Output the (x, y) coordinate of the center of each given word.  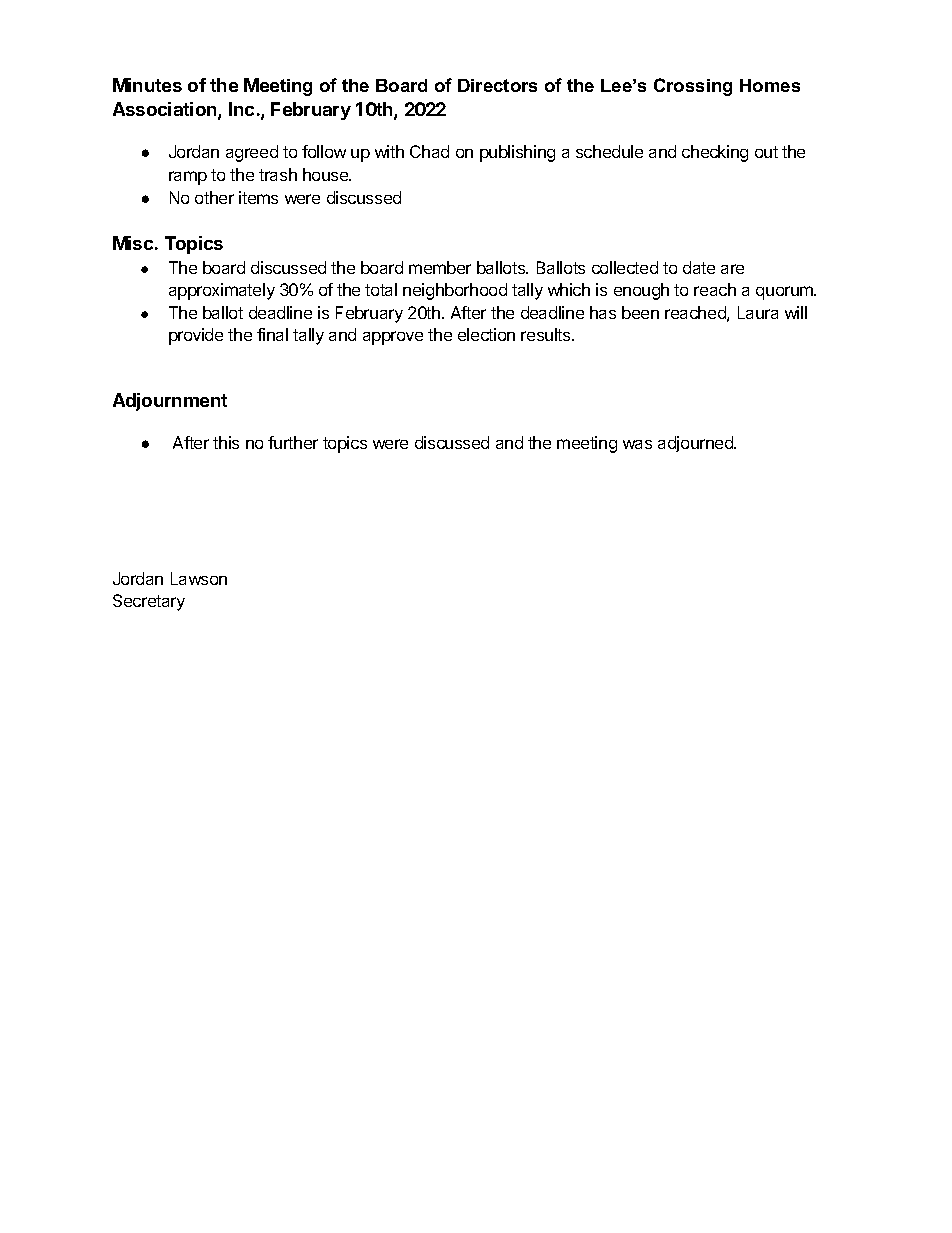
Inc (241, 109)
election (486, 334)
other (214, 197)
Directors (497, 85)
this (226, 442)
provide (196, 336)
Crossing (693, 87)
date (699, 267)
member (440, 267)
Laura (758, 312)
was (637, 444)
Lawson (199, 578)
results (547, 334)
